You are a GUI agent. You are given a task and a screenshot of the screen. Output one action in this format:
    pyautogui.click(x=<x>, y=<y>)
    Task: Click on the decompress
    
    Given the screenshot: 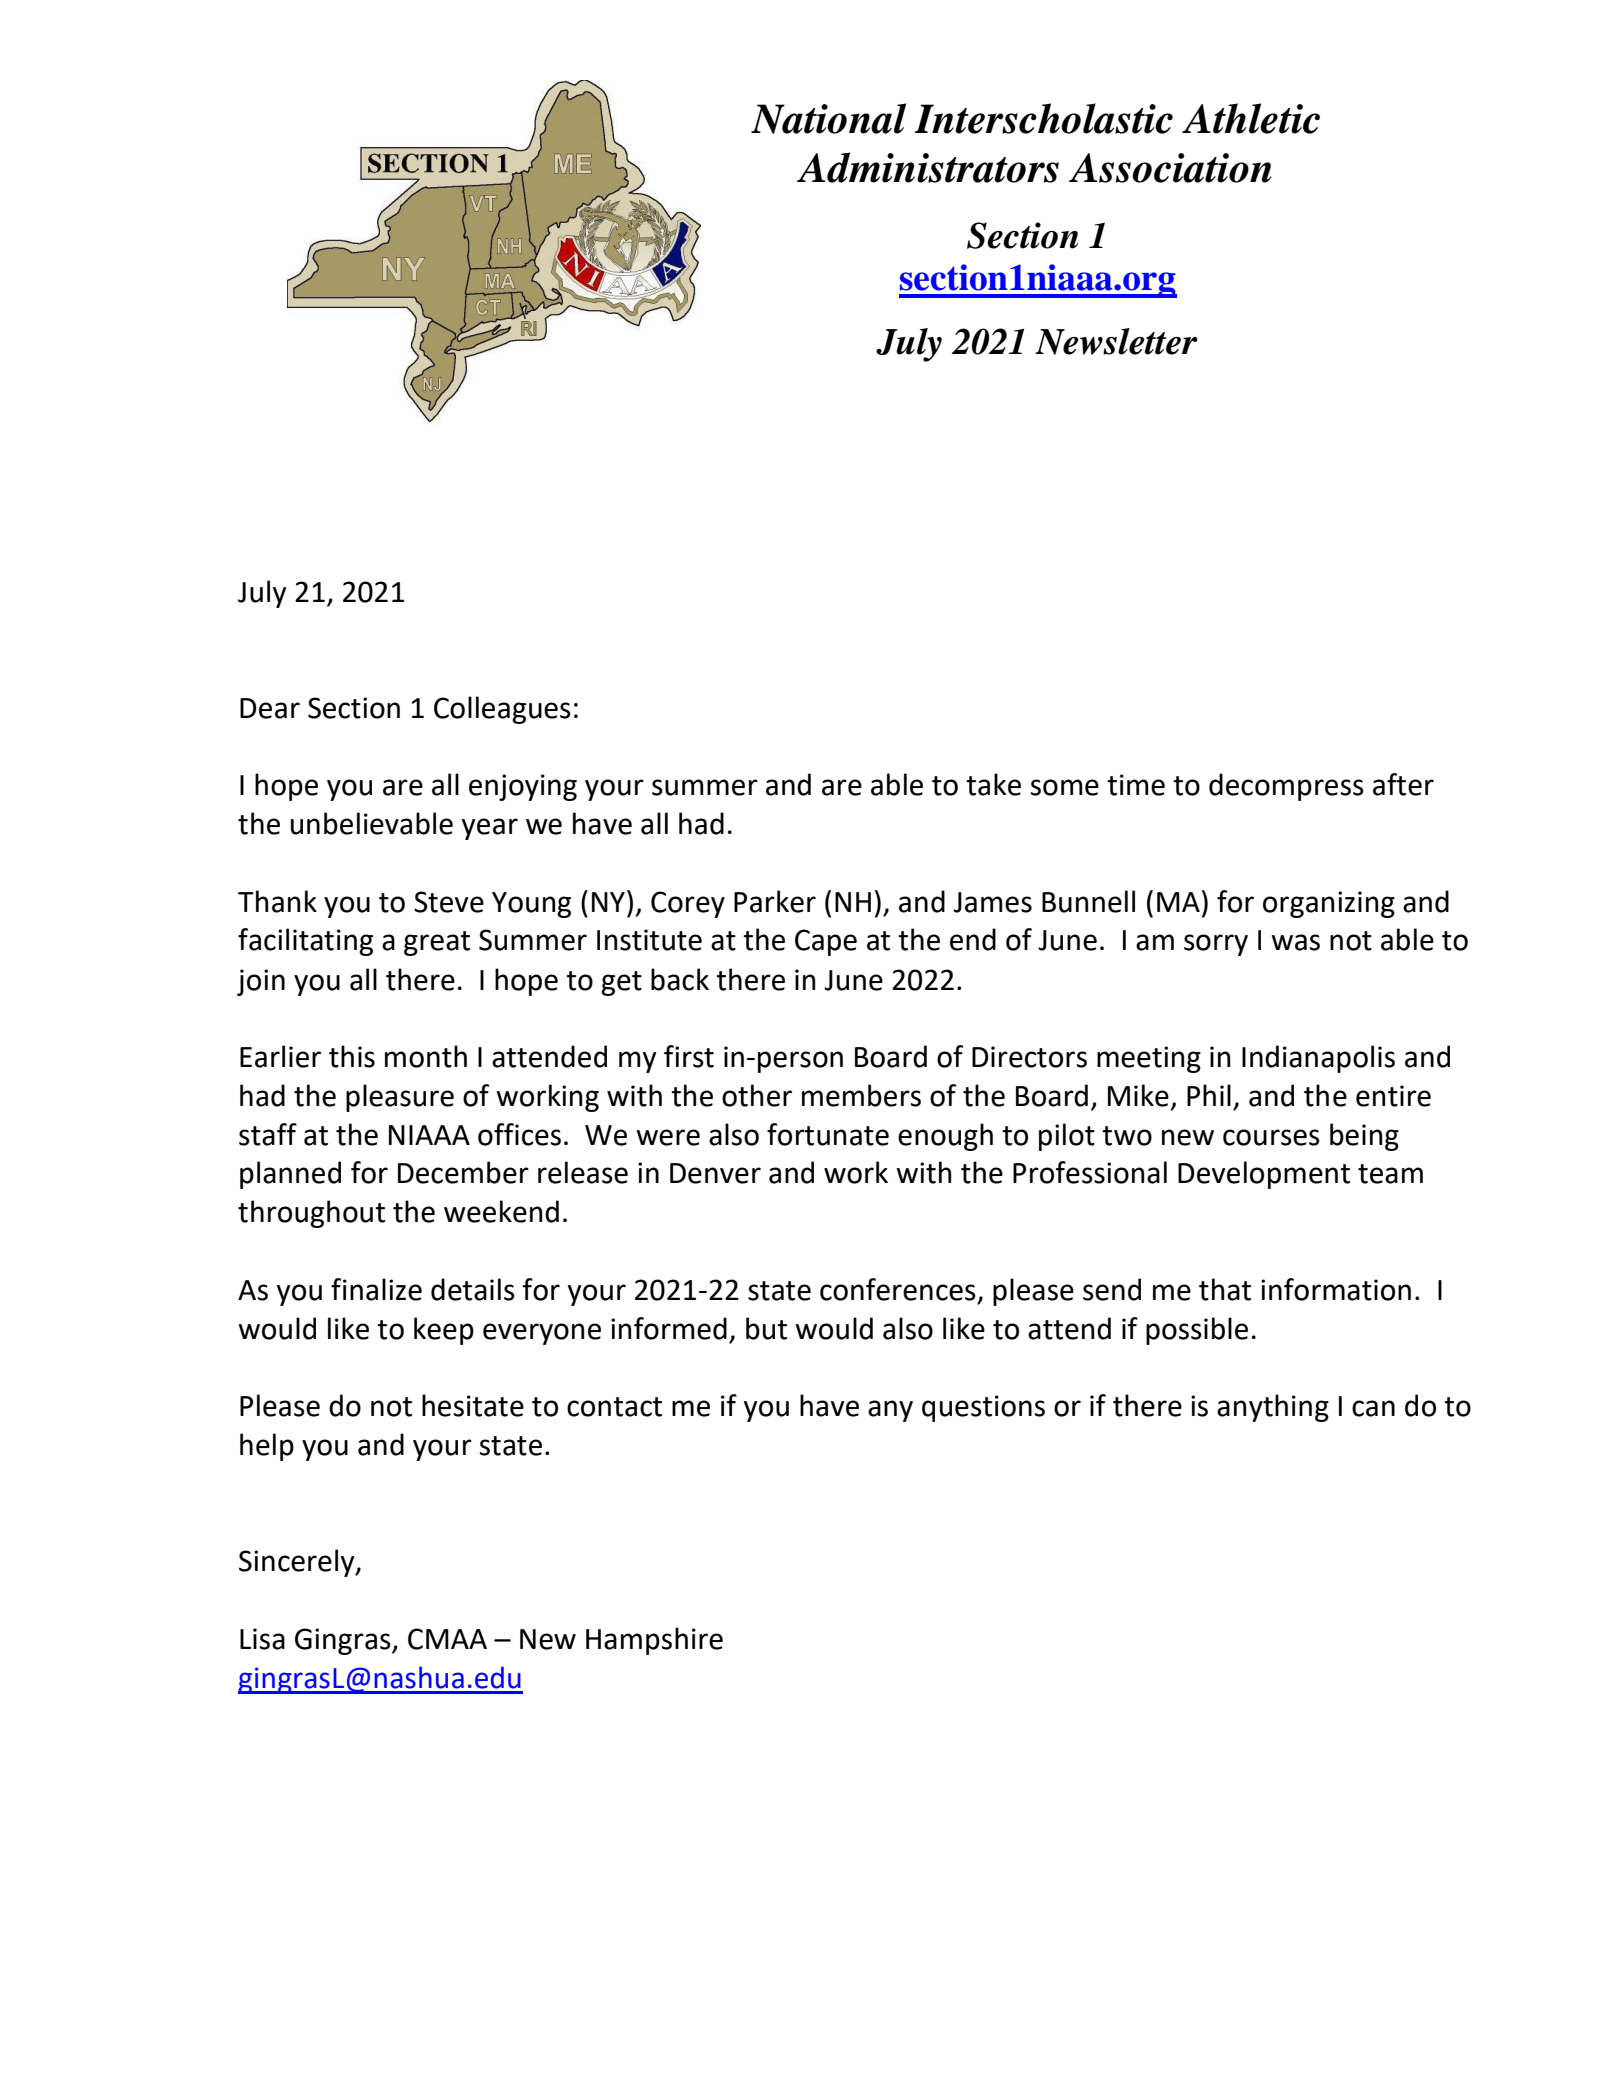 What is the action you would take?
    pyautogui.click(x=1286, y=787)
